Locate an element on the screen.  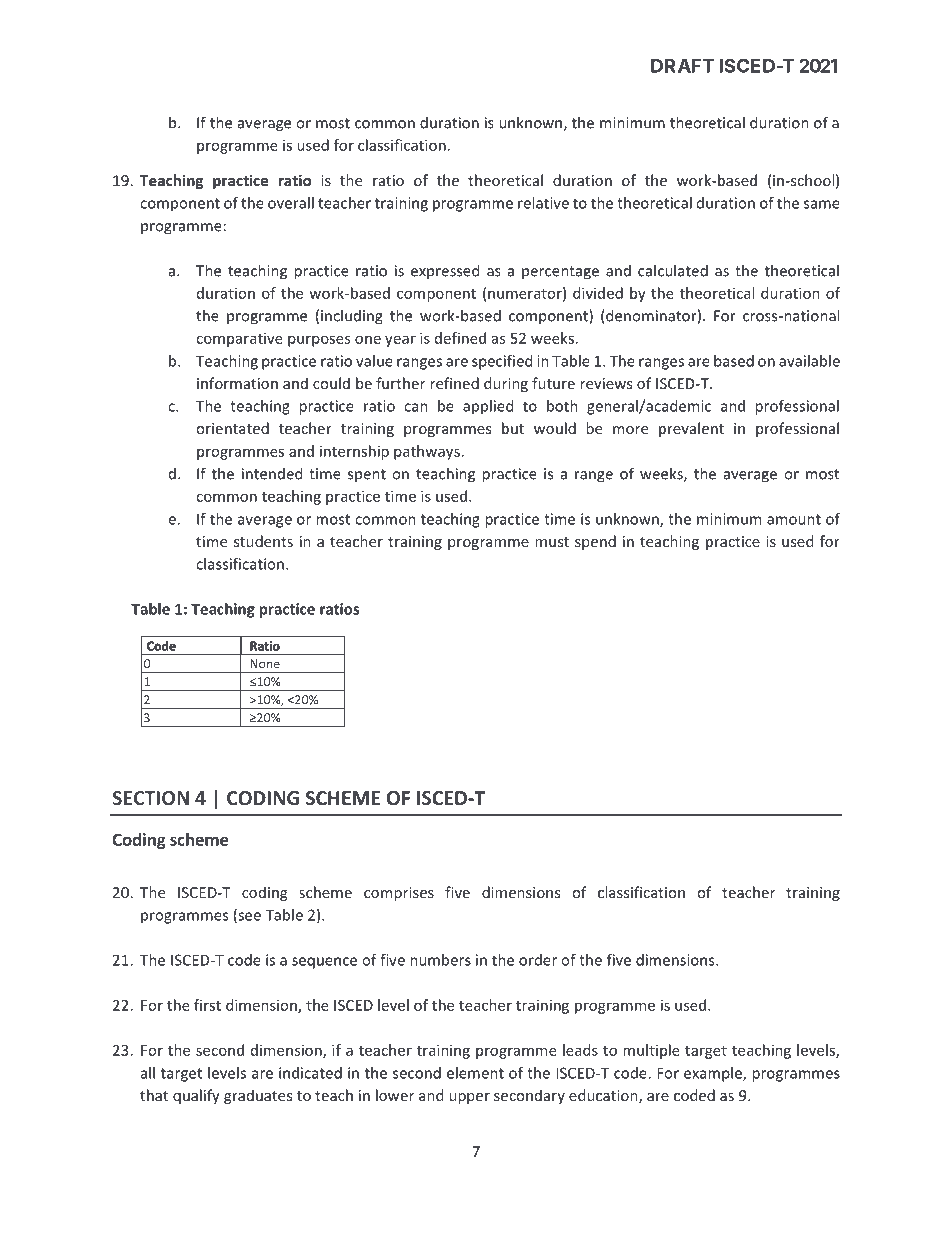
order is located at coordinates (538, 960).
